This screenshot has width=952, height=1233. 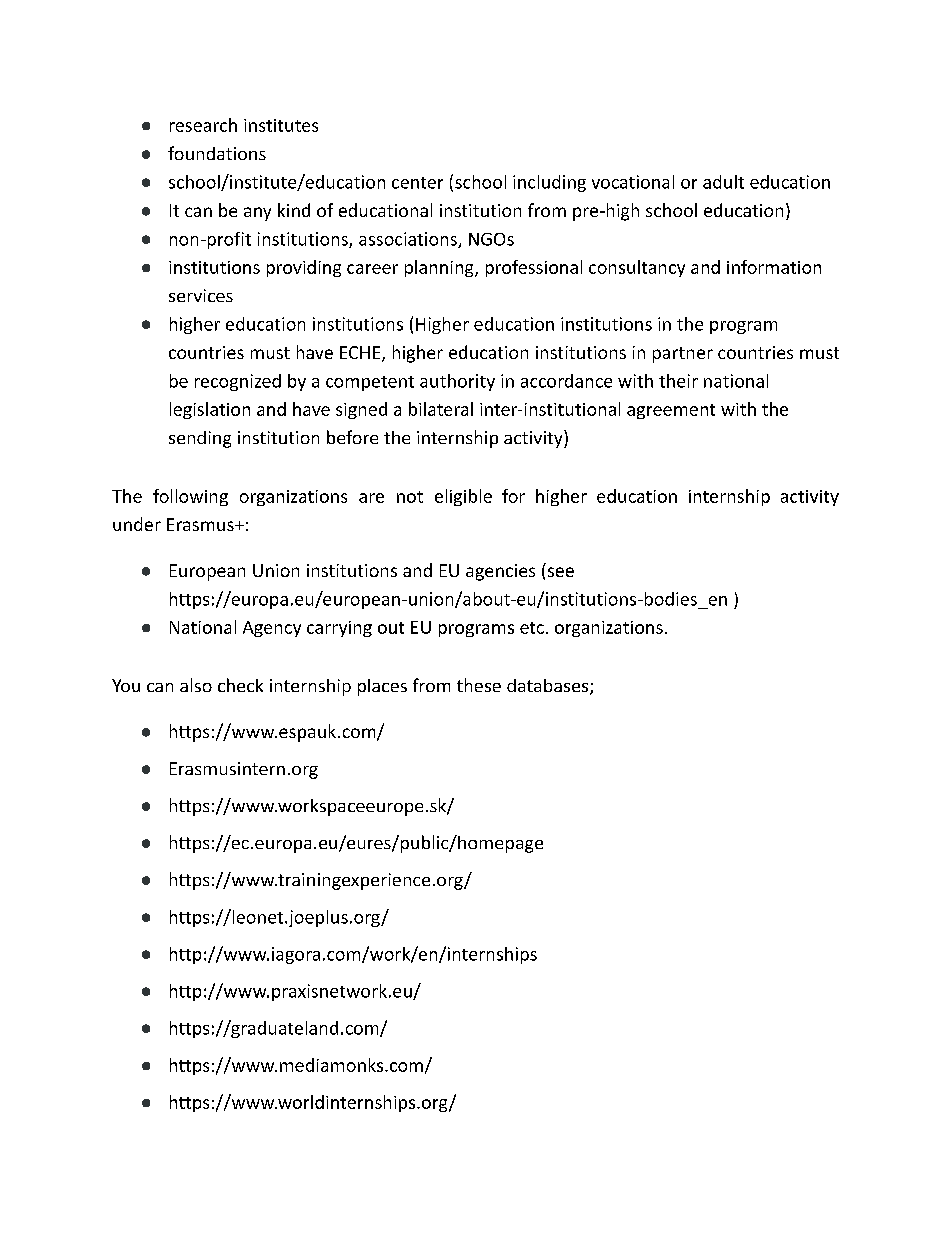 I want to click on recognized, so click(x=238, y=382).
